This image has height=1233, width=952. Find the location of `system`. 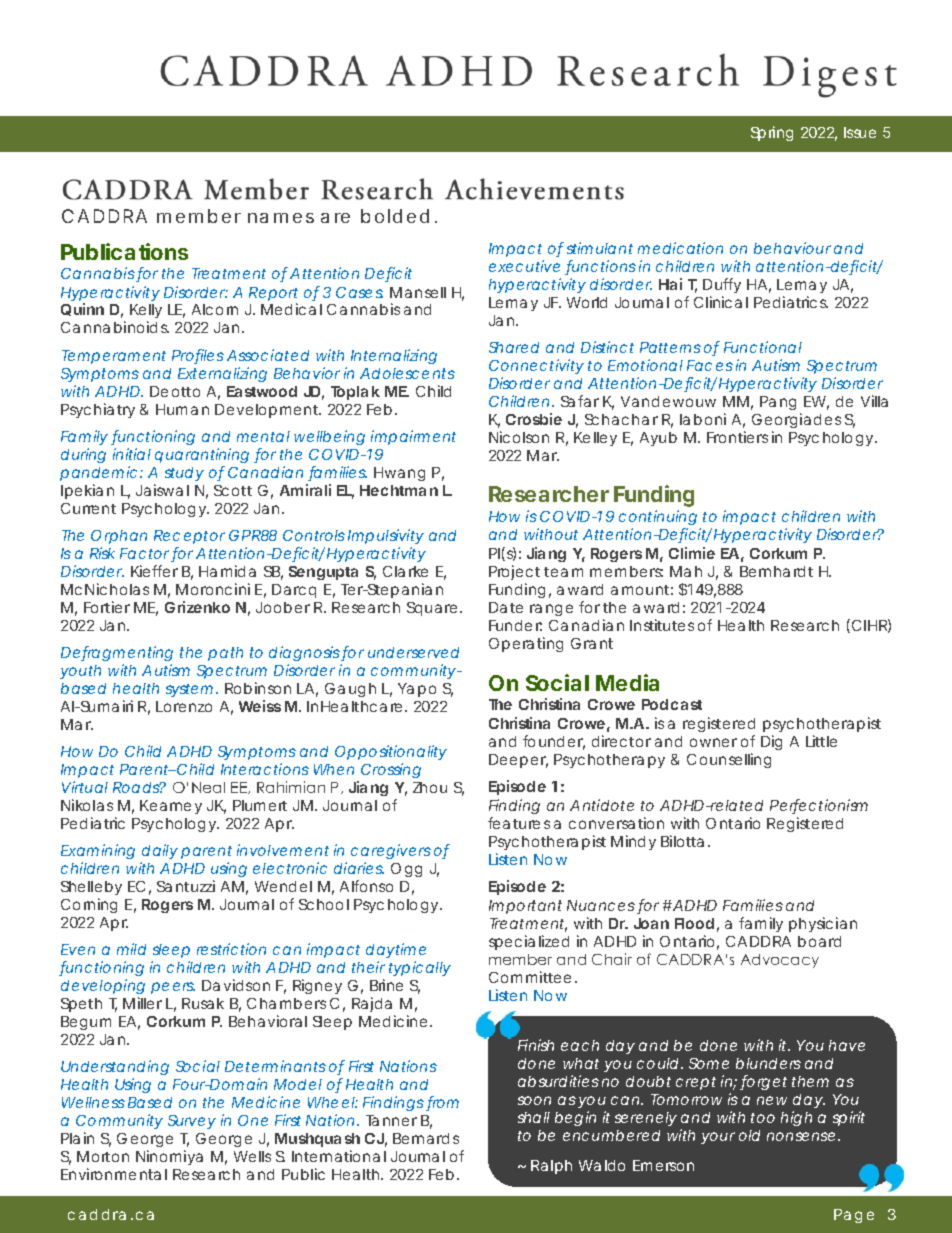

system is located at coordinates (191, 690).
